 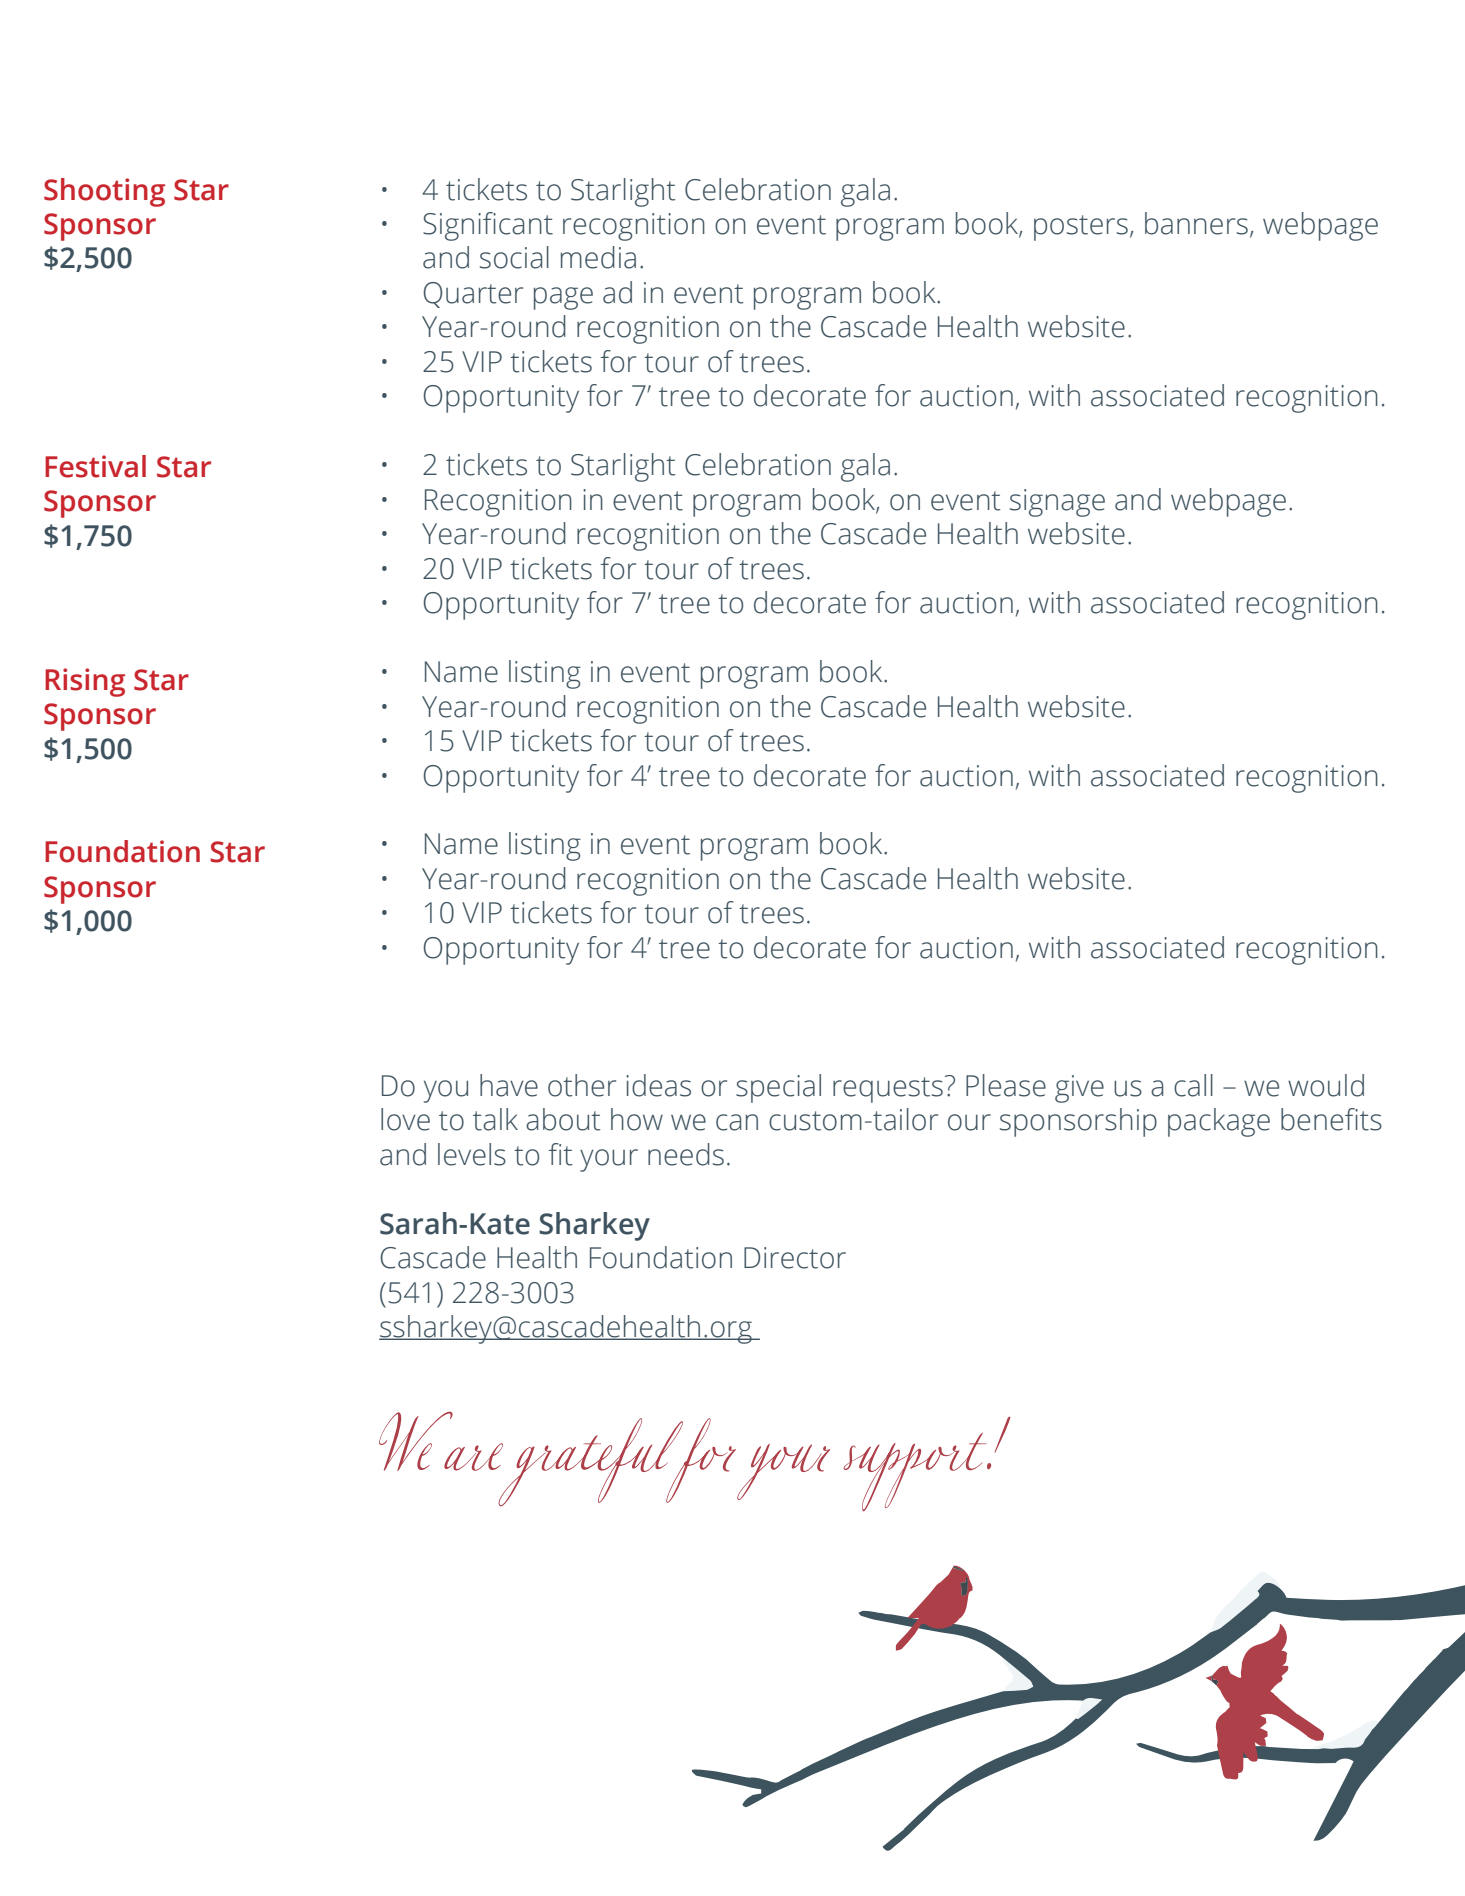 What do you see at coordinates (795, 1258) in the document?
I see `Director` at bounding box center [795, 1258].
